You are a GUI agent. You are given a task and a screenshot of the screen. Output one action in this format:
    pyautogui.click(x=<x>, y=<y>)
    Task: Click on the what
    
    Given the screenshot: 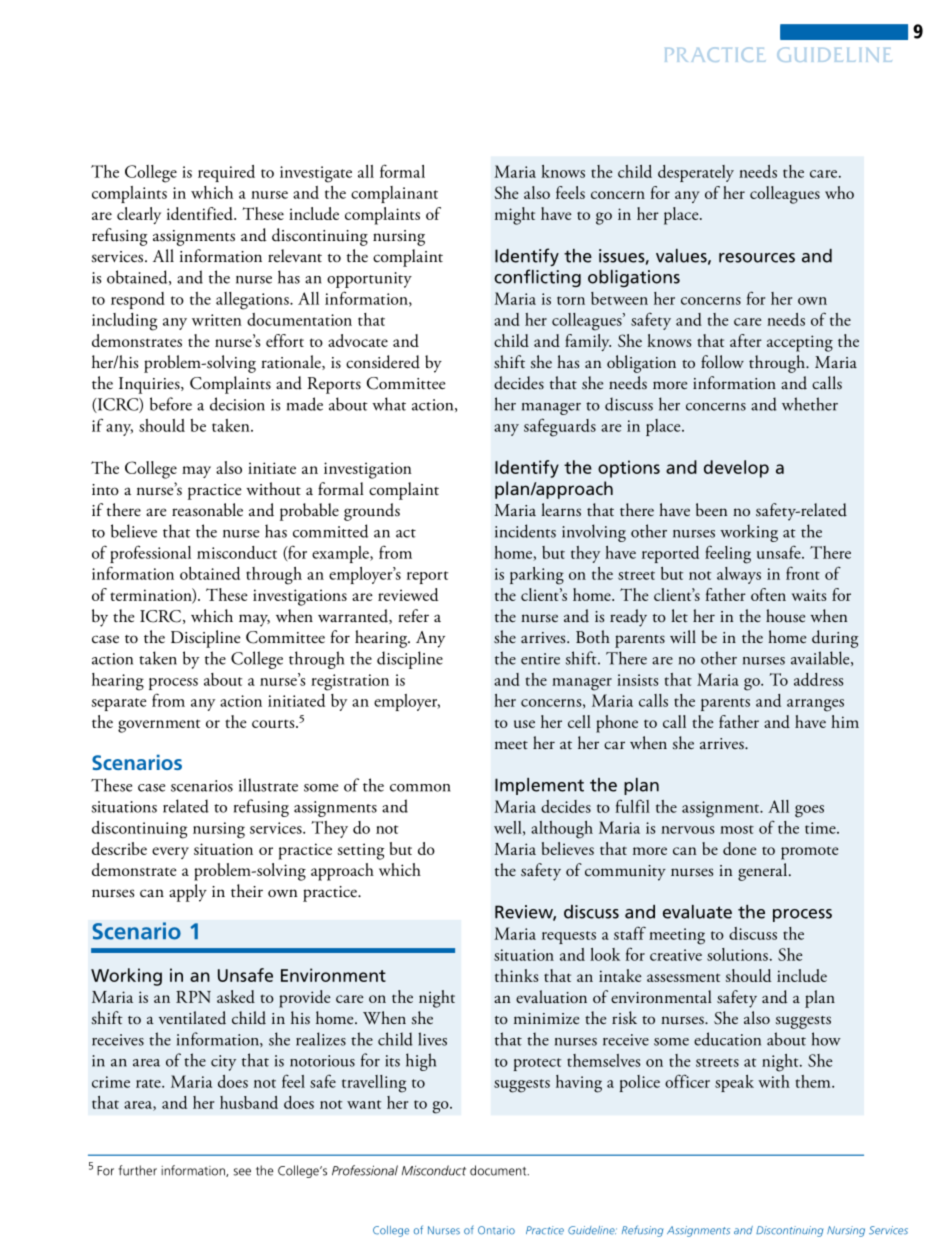 What is the action you would take?
    pyautogui.click(x=389, y=404)
